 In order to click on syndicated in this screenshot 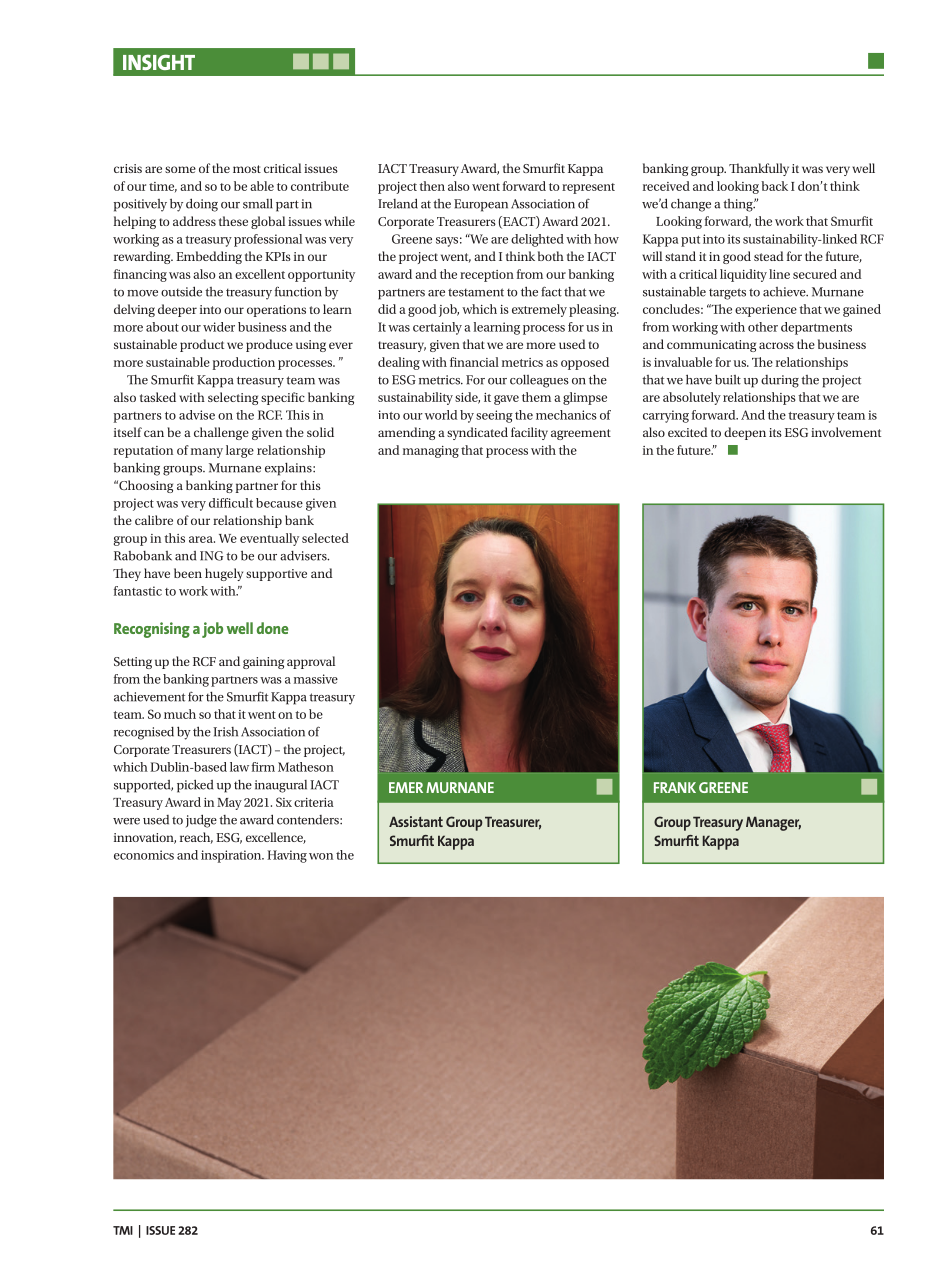, I will do `click(477, 433)`.
